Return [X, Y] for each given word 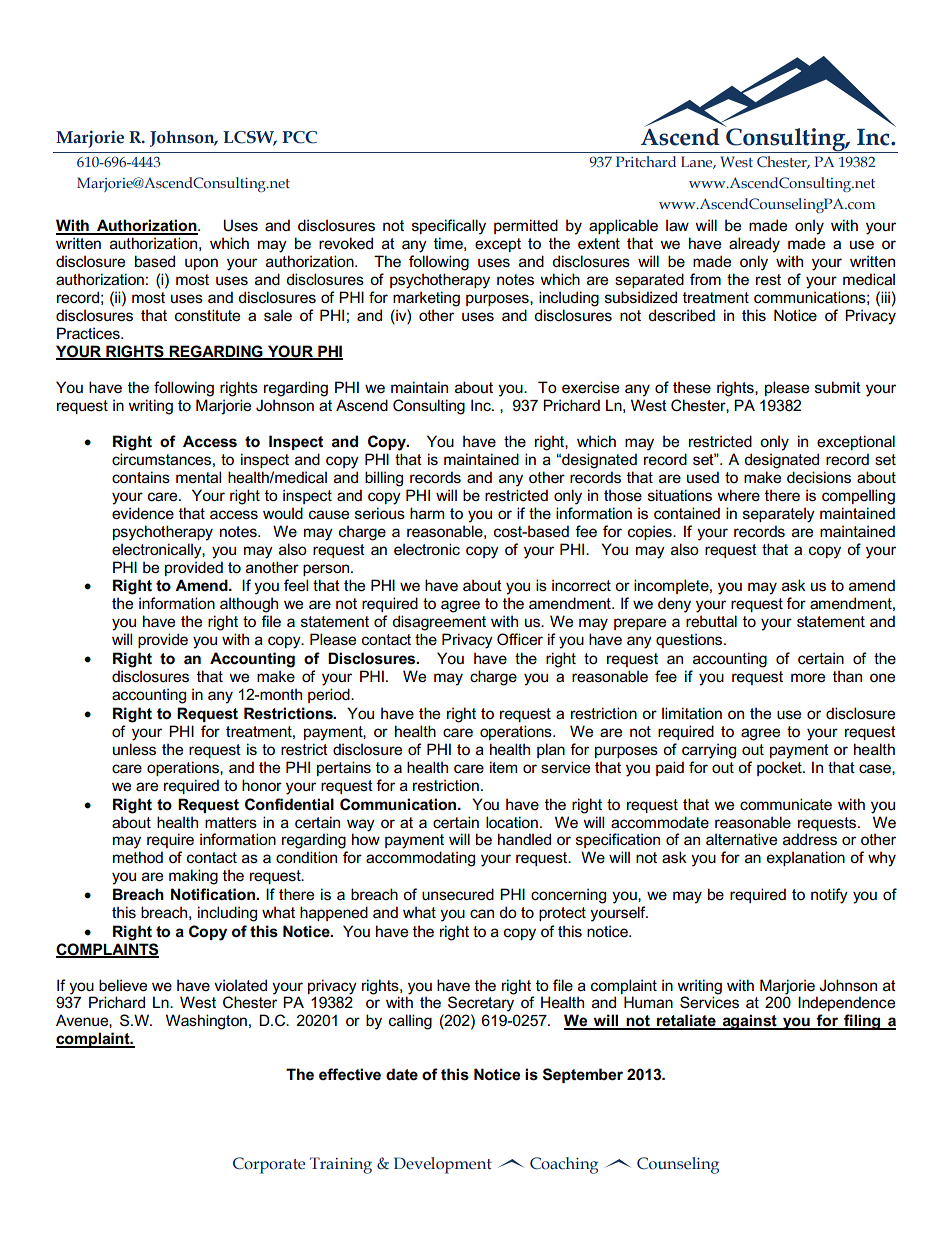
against [749, 1022]
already [754, 245]
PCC [299, 137]
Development [443, 1165]
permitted [526, 226]
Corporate [269, 1165]
